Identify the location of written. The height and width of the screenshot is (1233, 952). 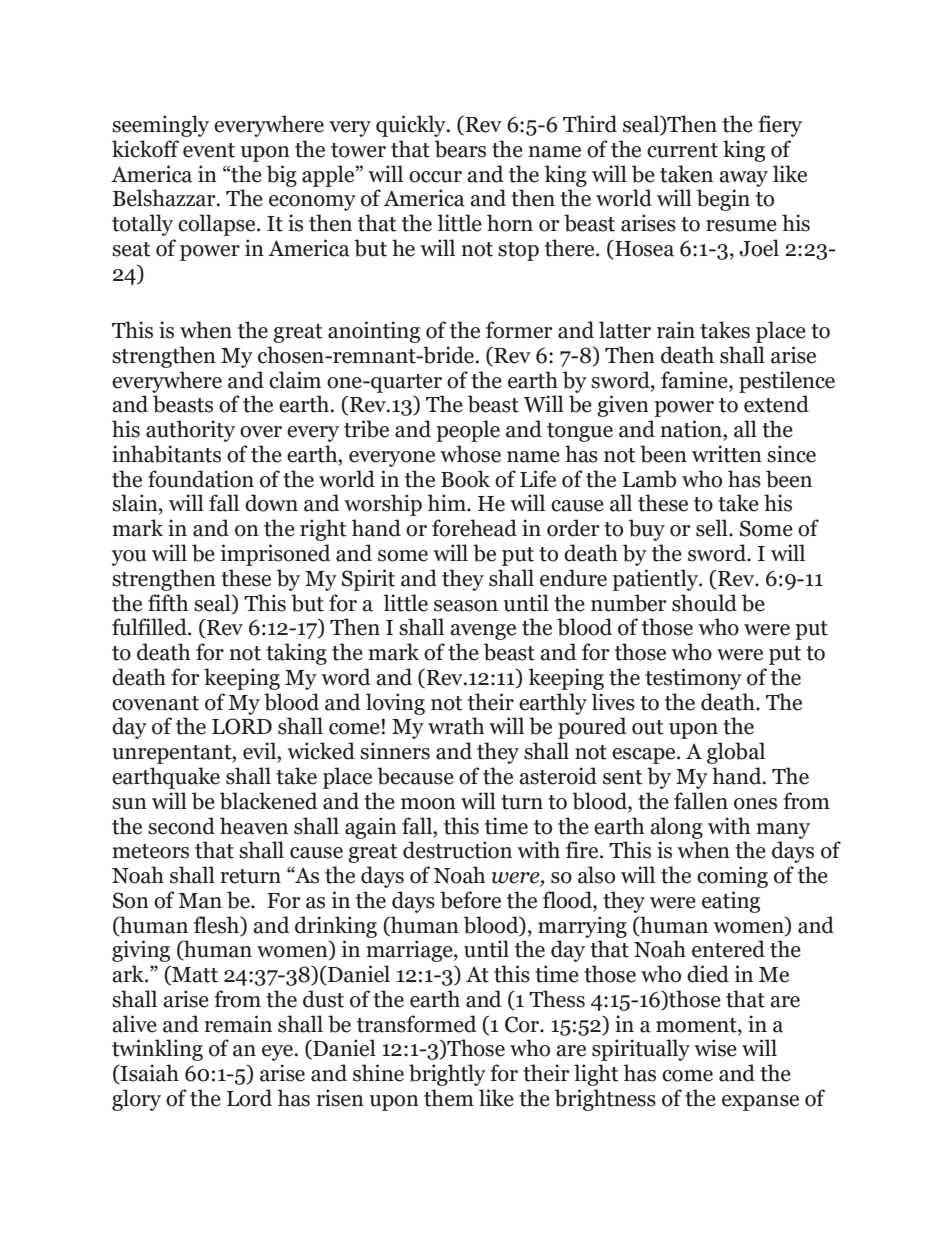
(727, 454).
